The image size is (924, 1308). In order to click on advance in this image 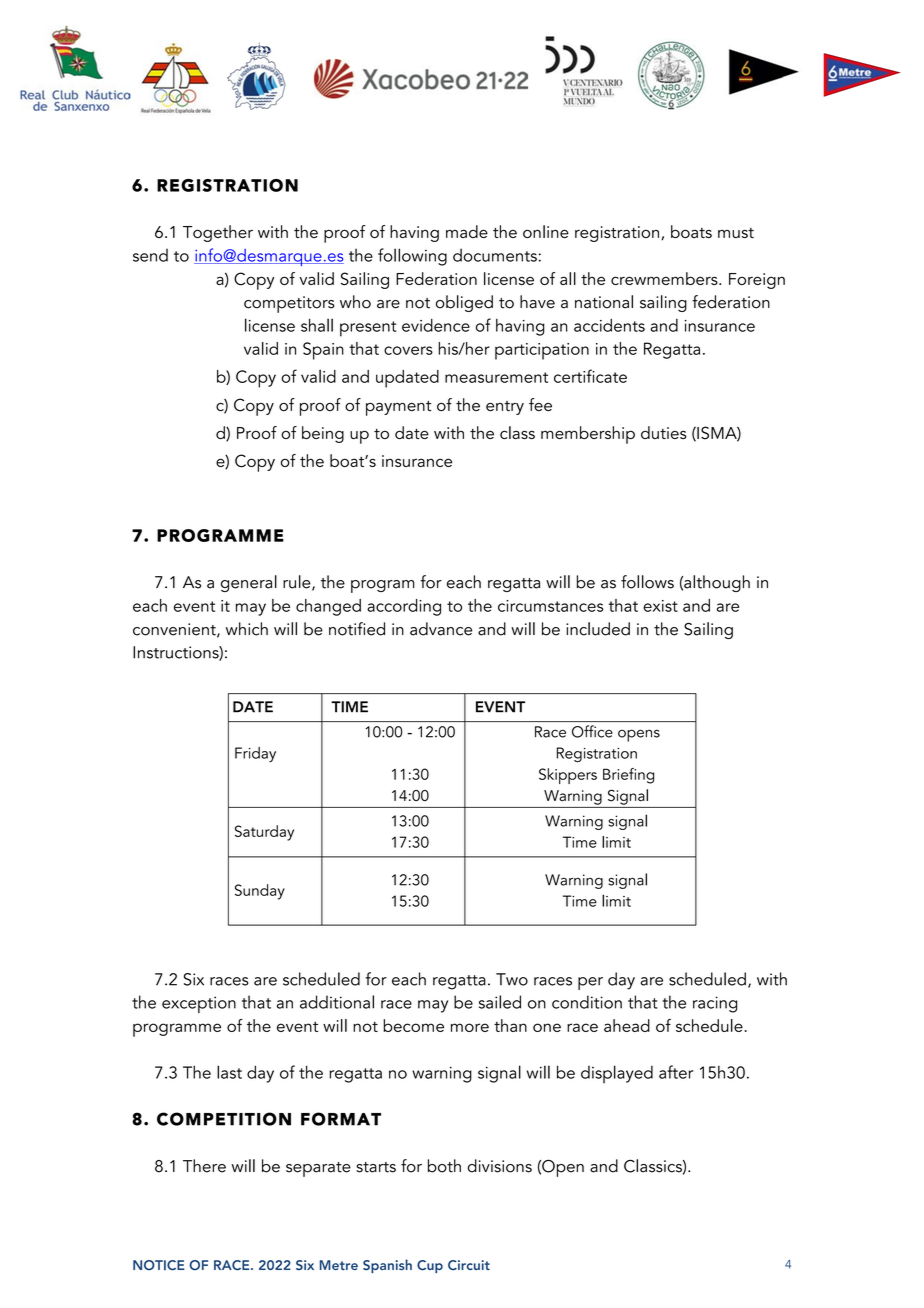, I will do `click(441, 629)`.
